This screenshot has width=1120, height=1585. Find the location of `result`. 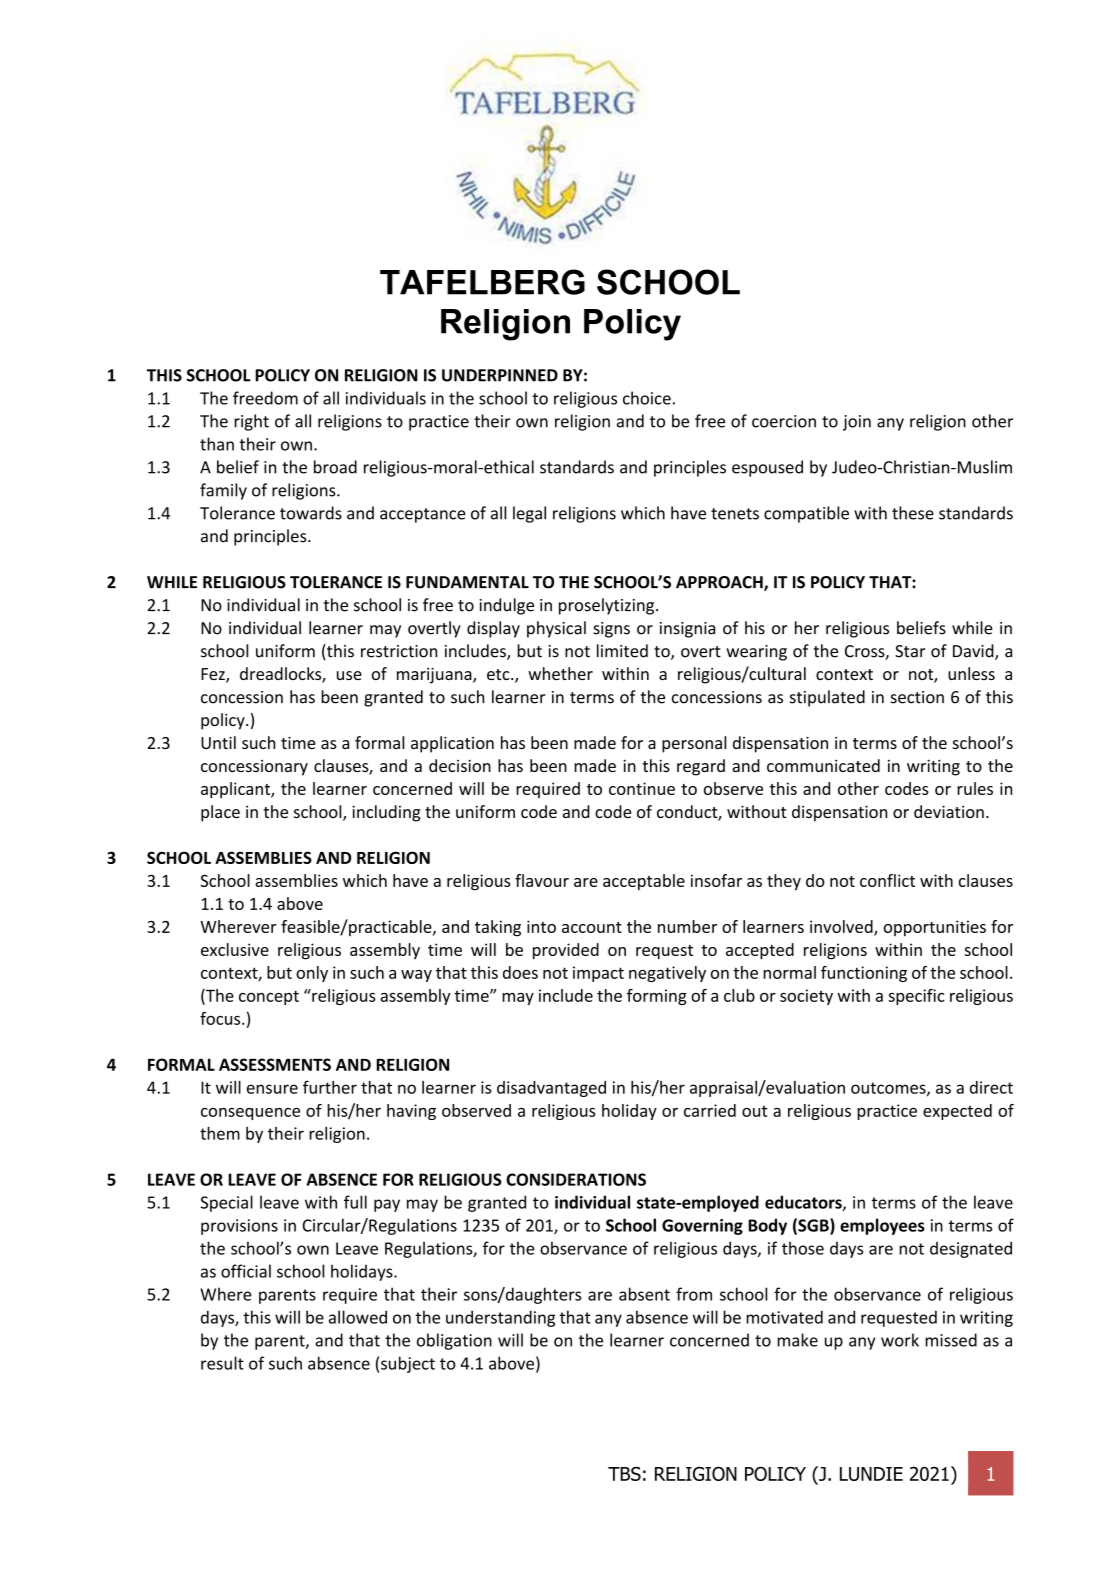

result is located at coordinates (222, 1363).
